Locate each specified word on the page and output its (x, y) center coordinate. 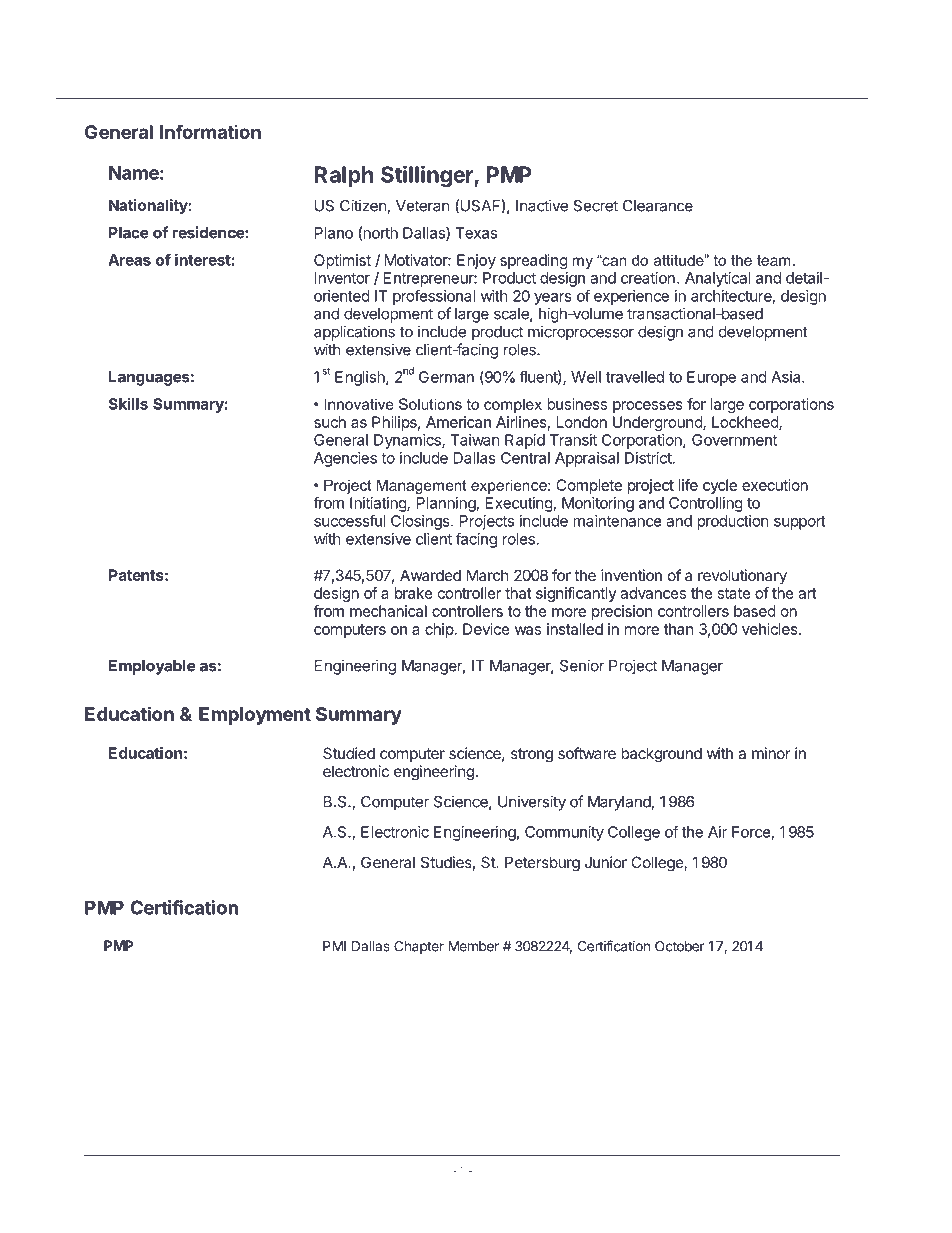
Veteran (423, 206)
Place (129, 233)
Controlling (706, 504)
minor (771, 753)
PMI (334, 946)
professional (434, 297)
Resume (809, 75)
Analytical (718, 279)
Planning (446, 504)
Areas (129, 260)
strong (532, 755)
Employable (152, 667)
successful (350, 520)
